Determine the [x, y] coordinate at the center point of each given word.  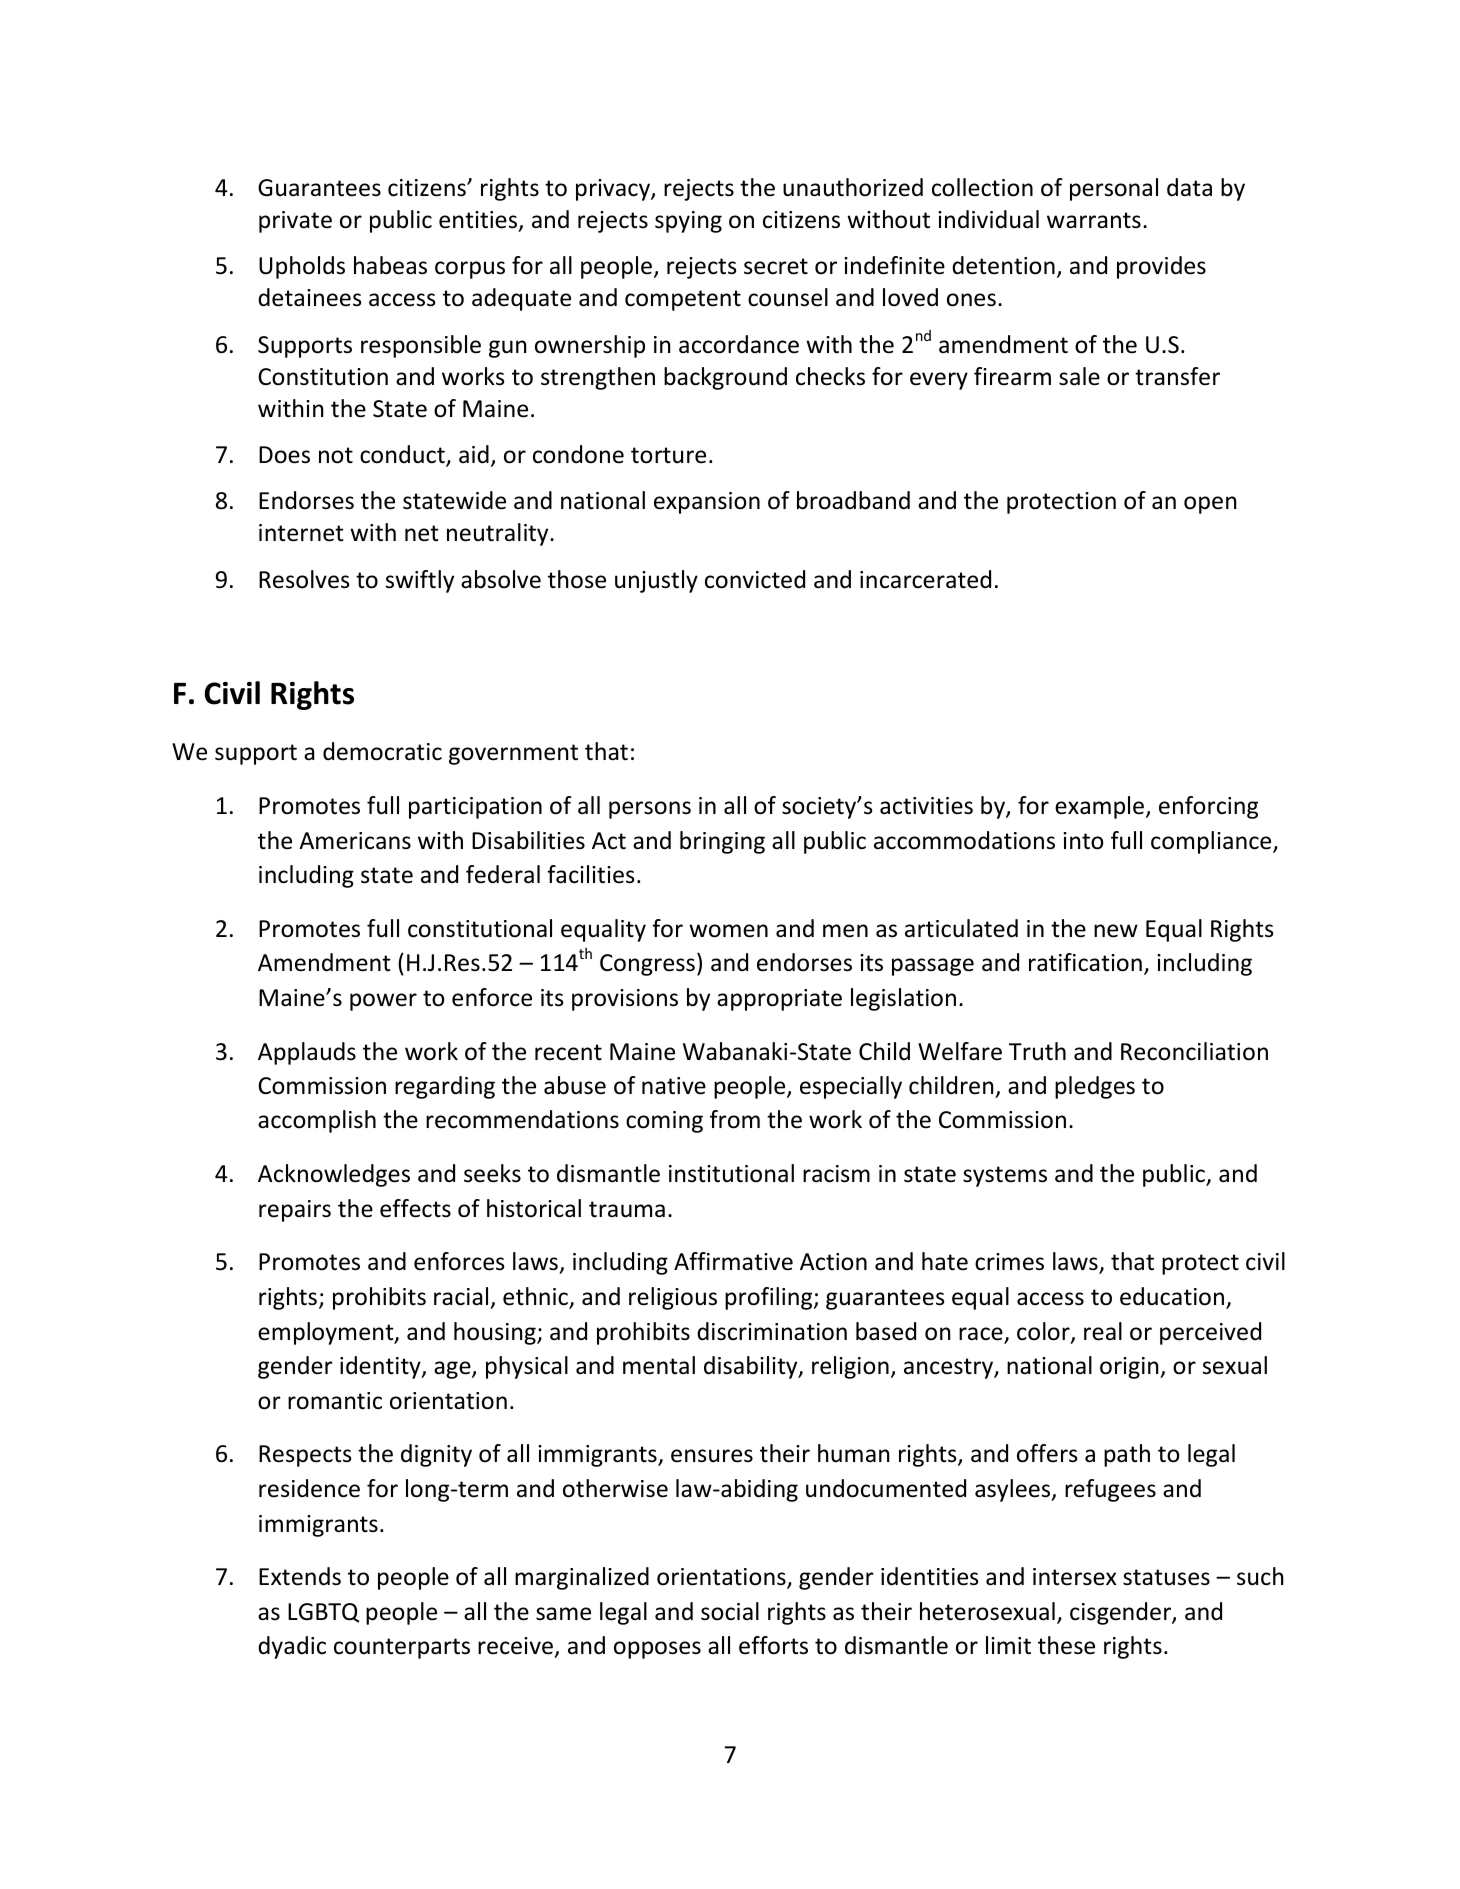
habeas [390, 265]
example [1101, 807]
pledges [1095, 1087]
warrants [1094, 220]
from [735, 1119]
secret [776, 266]
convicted [755, 579]
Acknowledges [334, 1175]
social [730, 1611]
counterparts [402, 1648]
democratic [382, 751]
